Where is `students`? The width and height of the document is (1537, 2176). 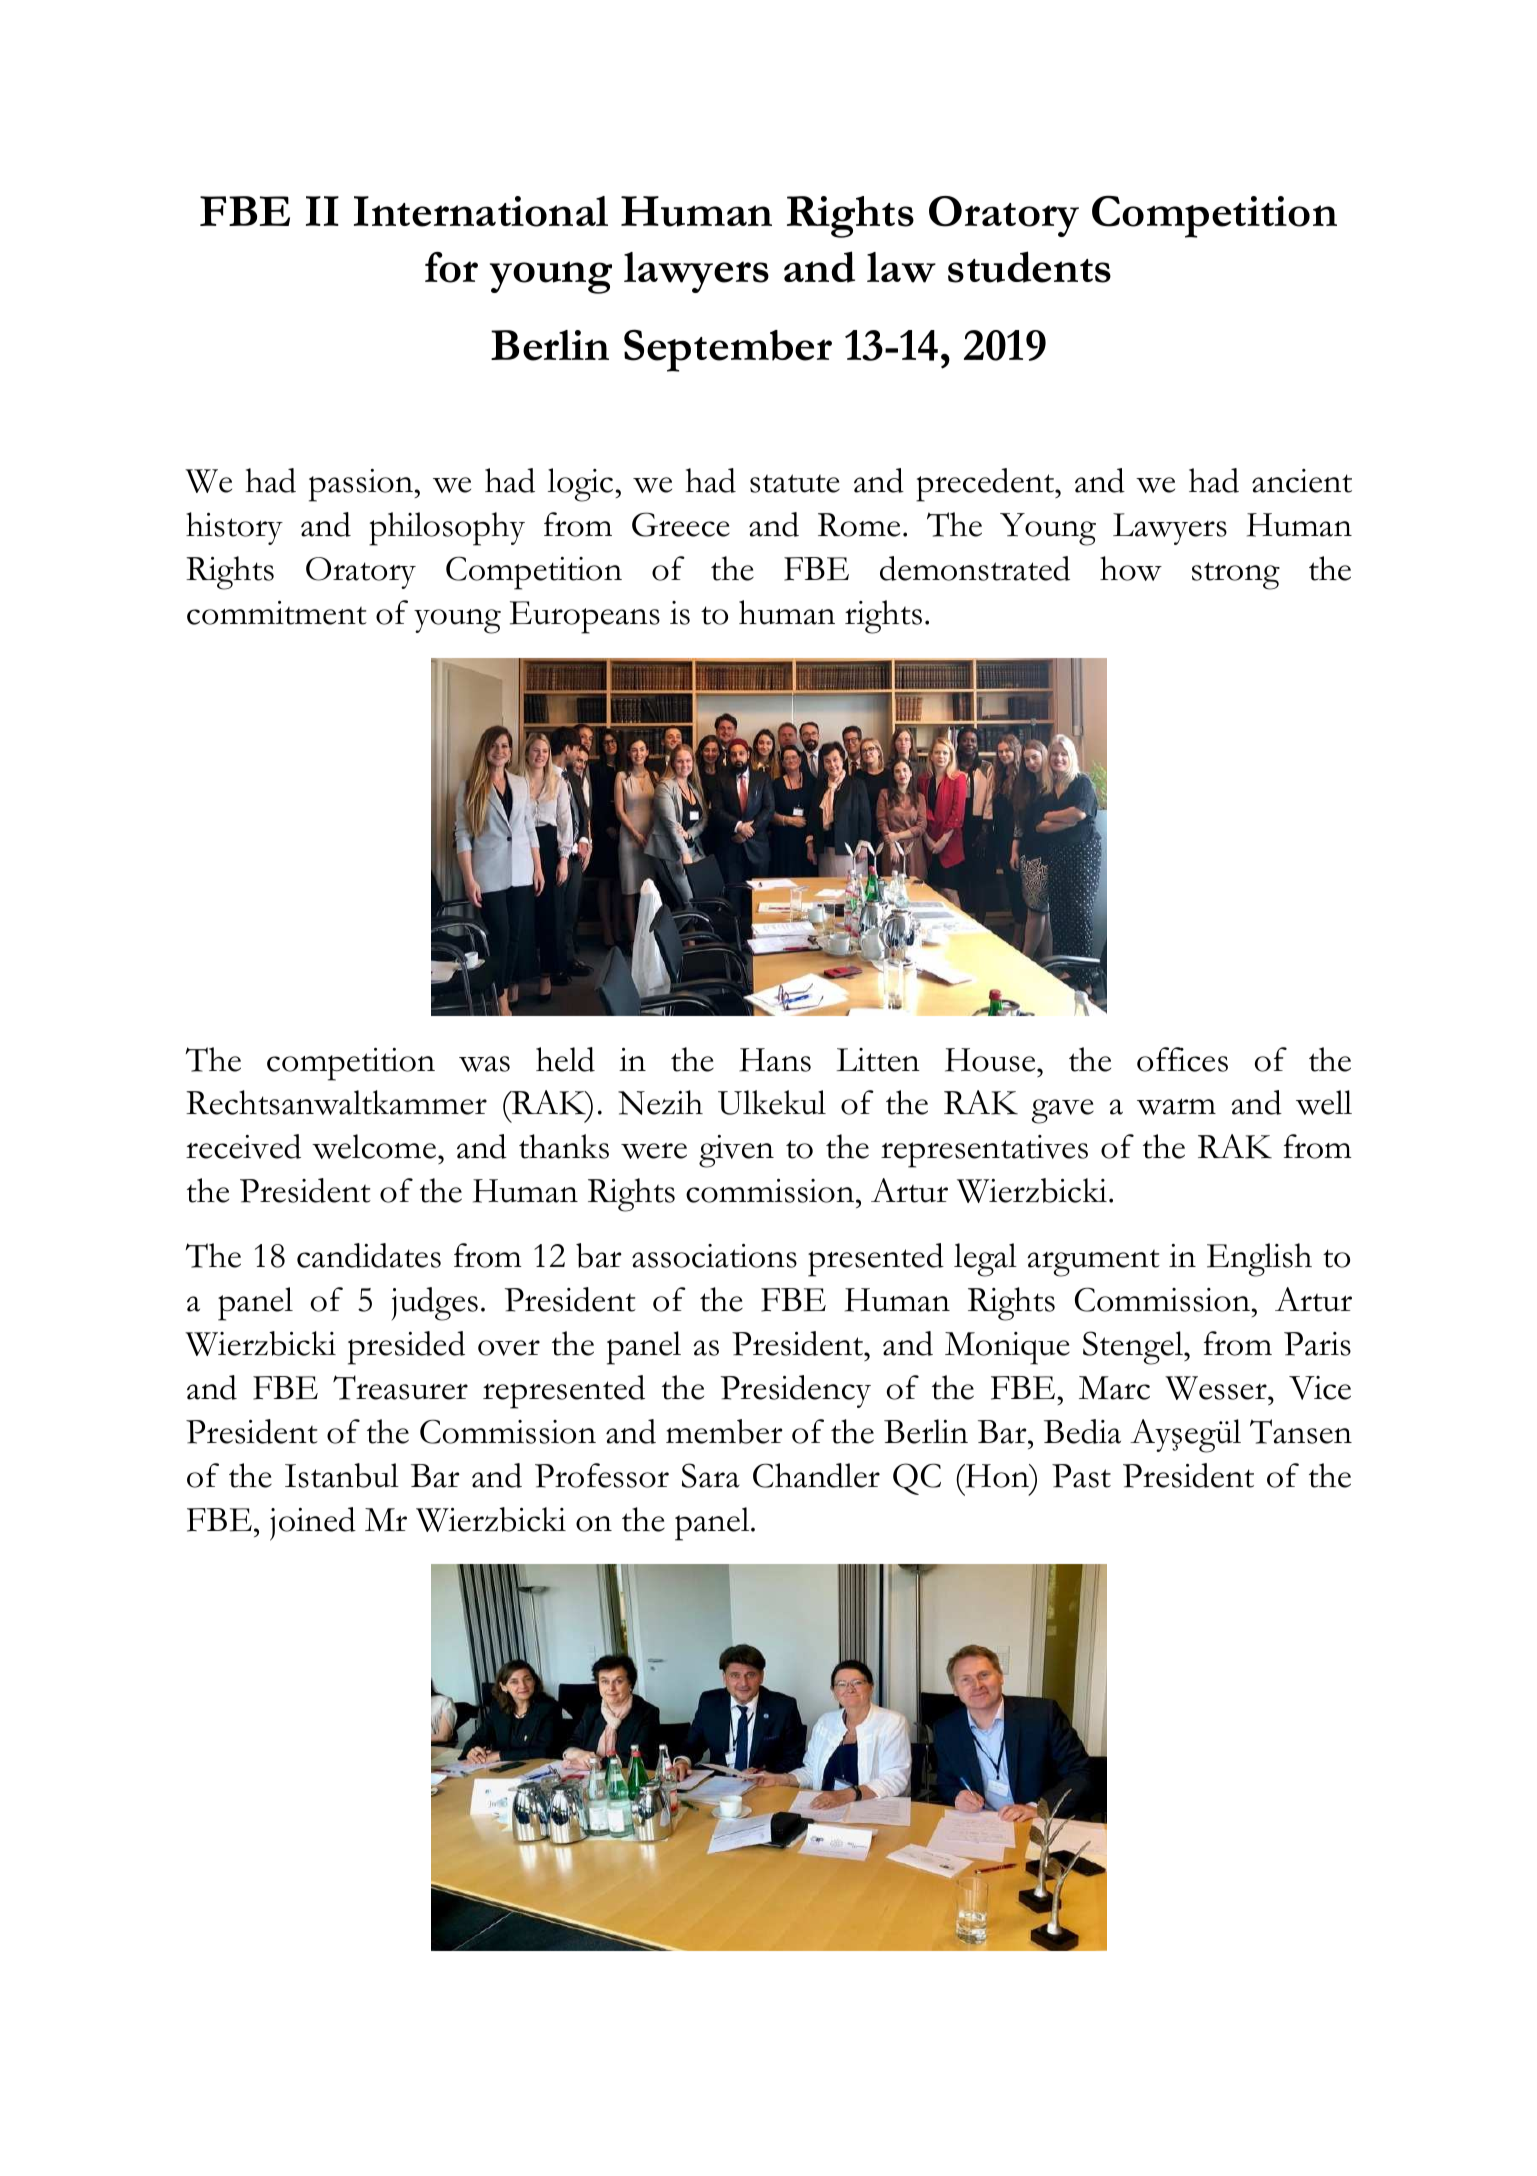
students is located at coordinates (1029, 267).
